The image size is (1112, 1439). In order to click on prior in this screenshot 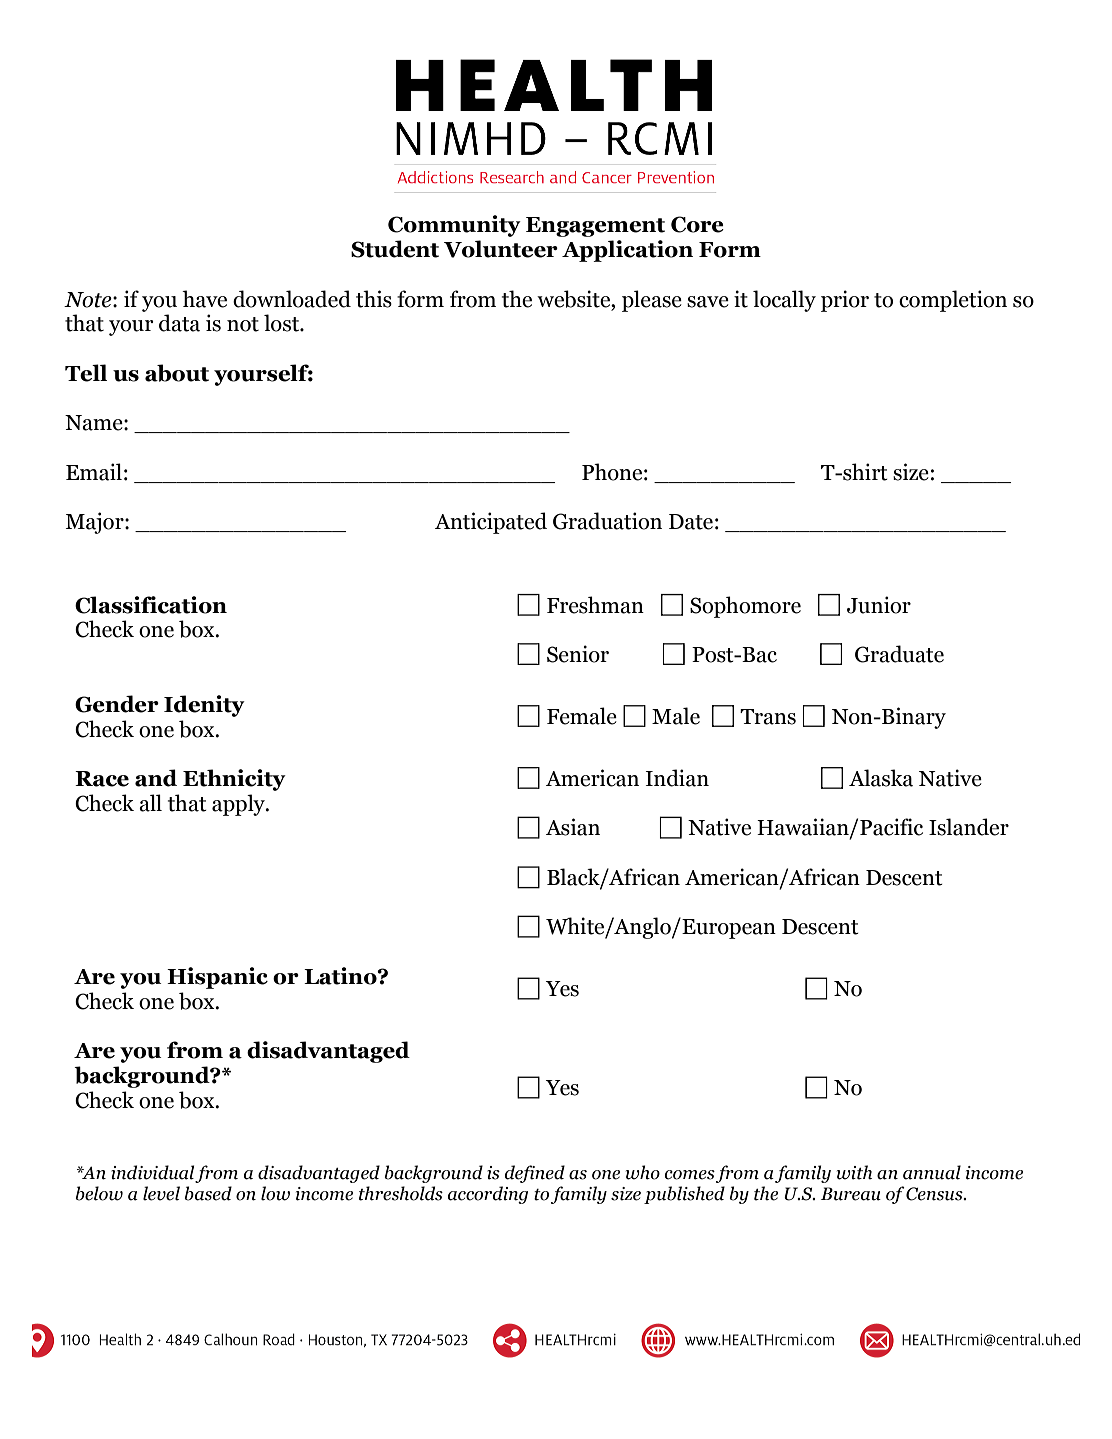, I will do `click(845, 301)`.
